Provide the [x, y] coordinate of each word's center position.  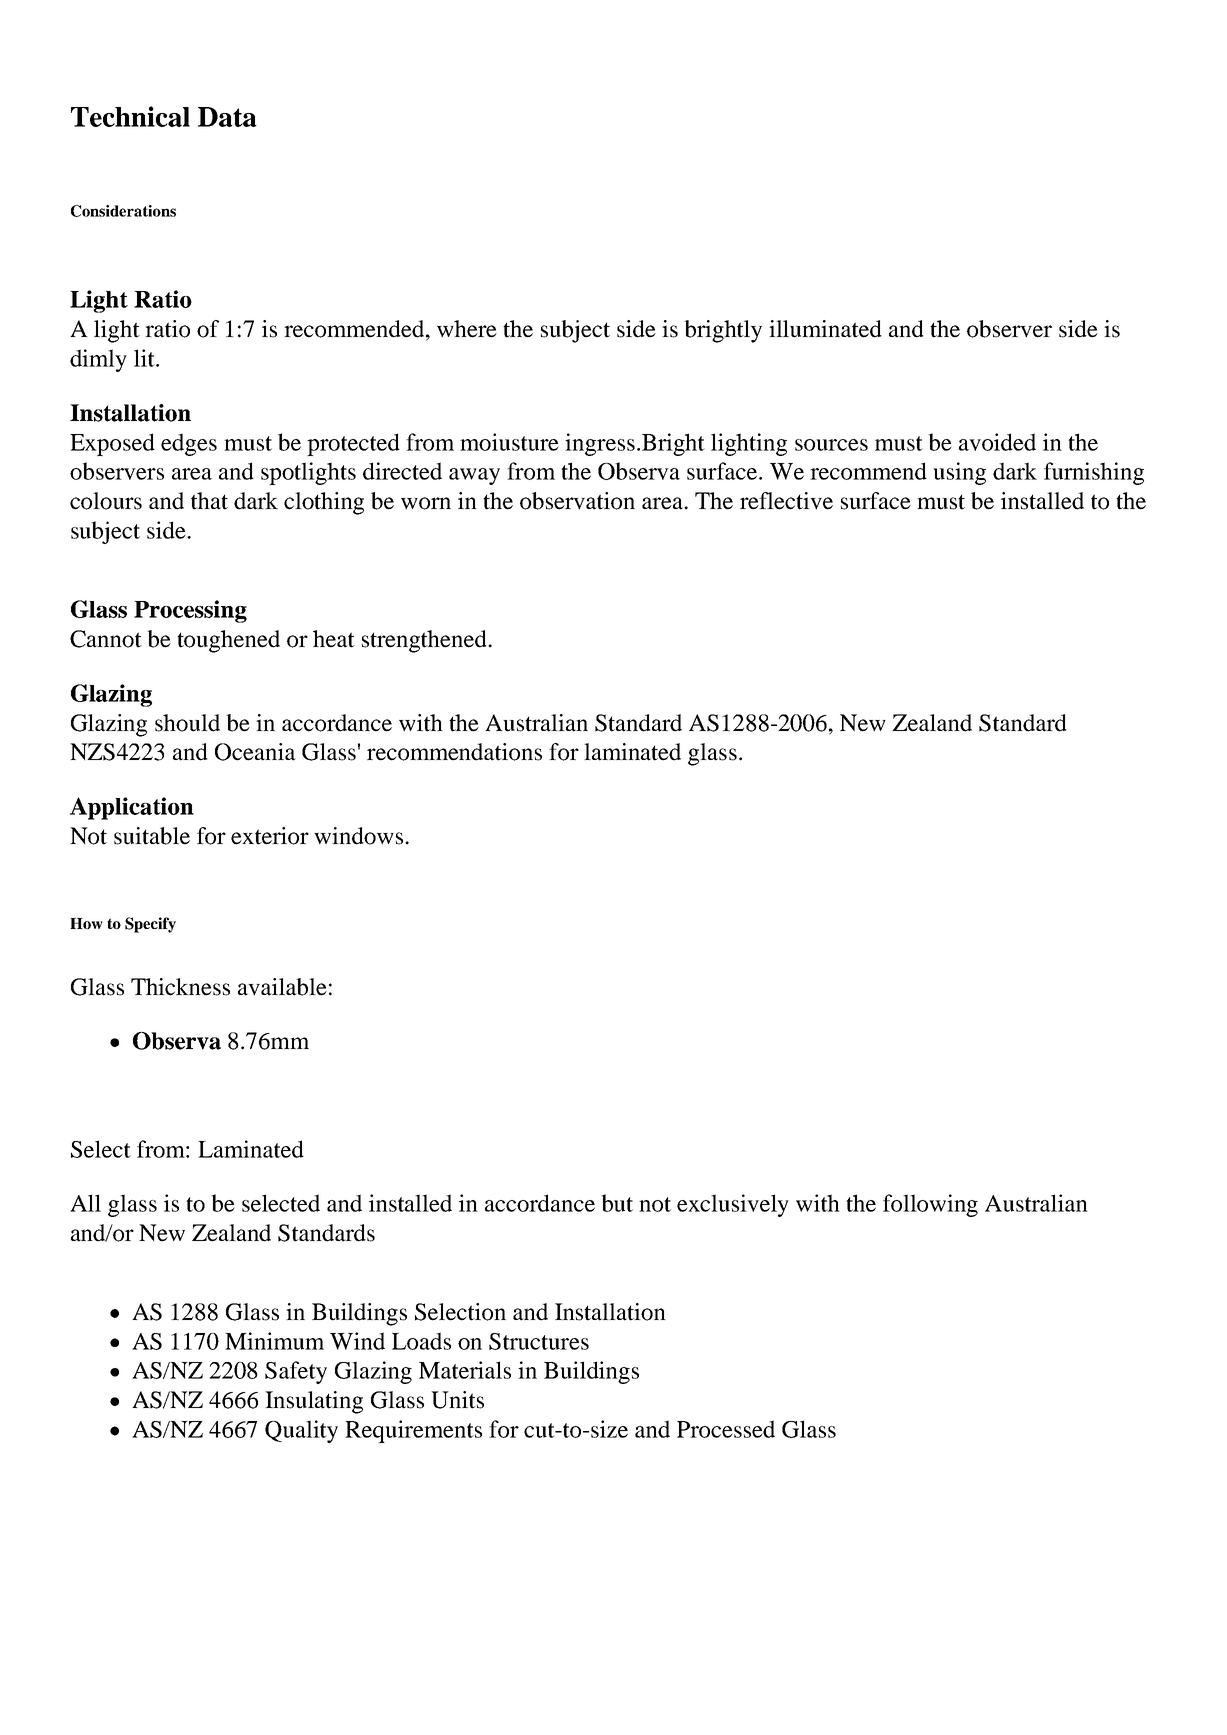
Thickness [180, 987]
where [467, 329]
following [930, 1205]
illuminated [825, 329]
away [474, 476]
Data [227, 117]
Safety [296, 1372]
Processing [190, 611]
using [959, 473]
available [282, 987]
